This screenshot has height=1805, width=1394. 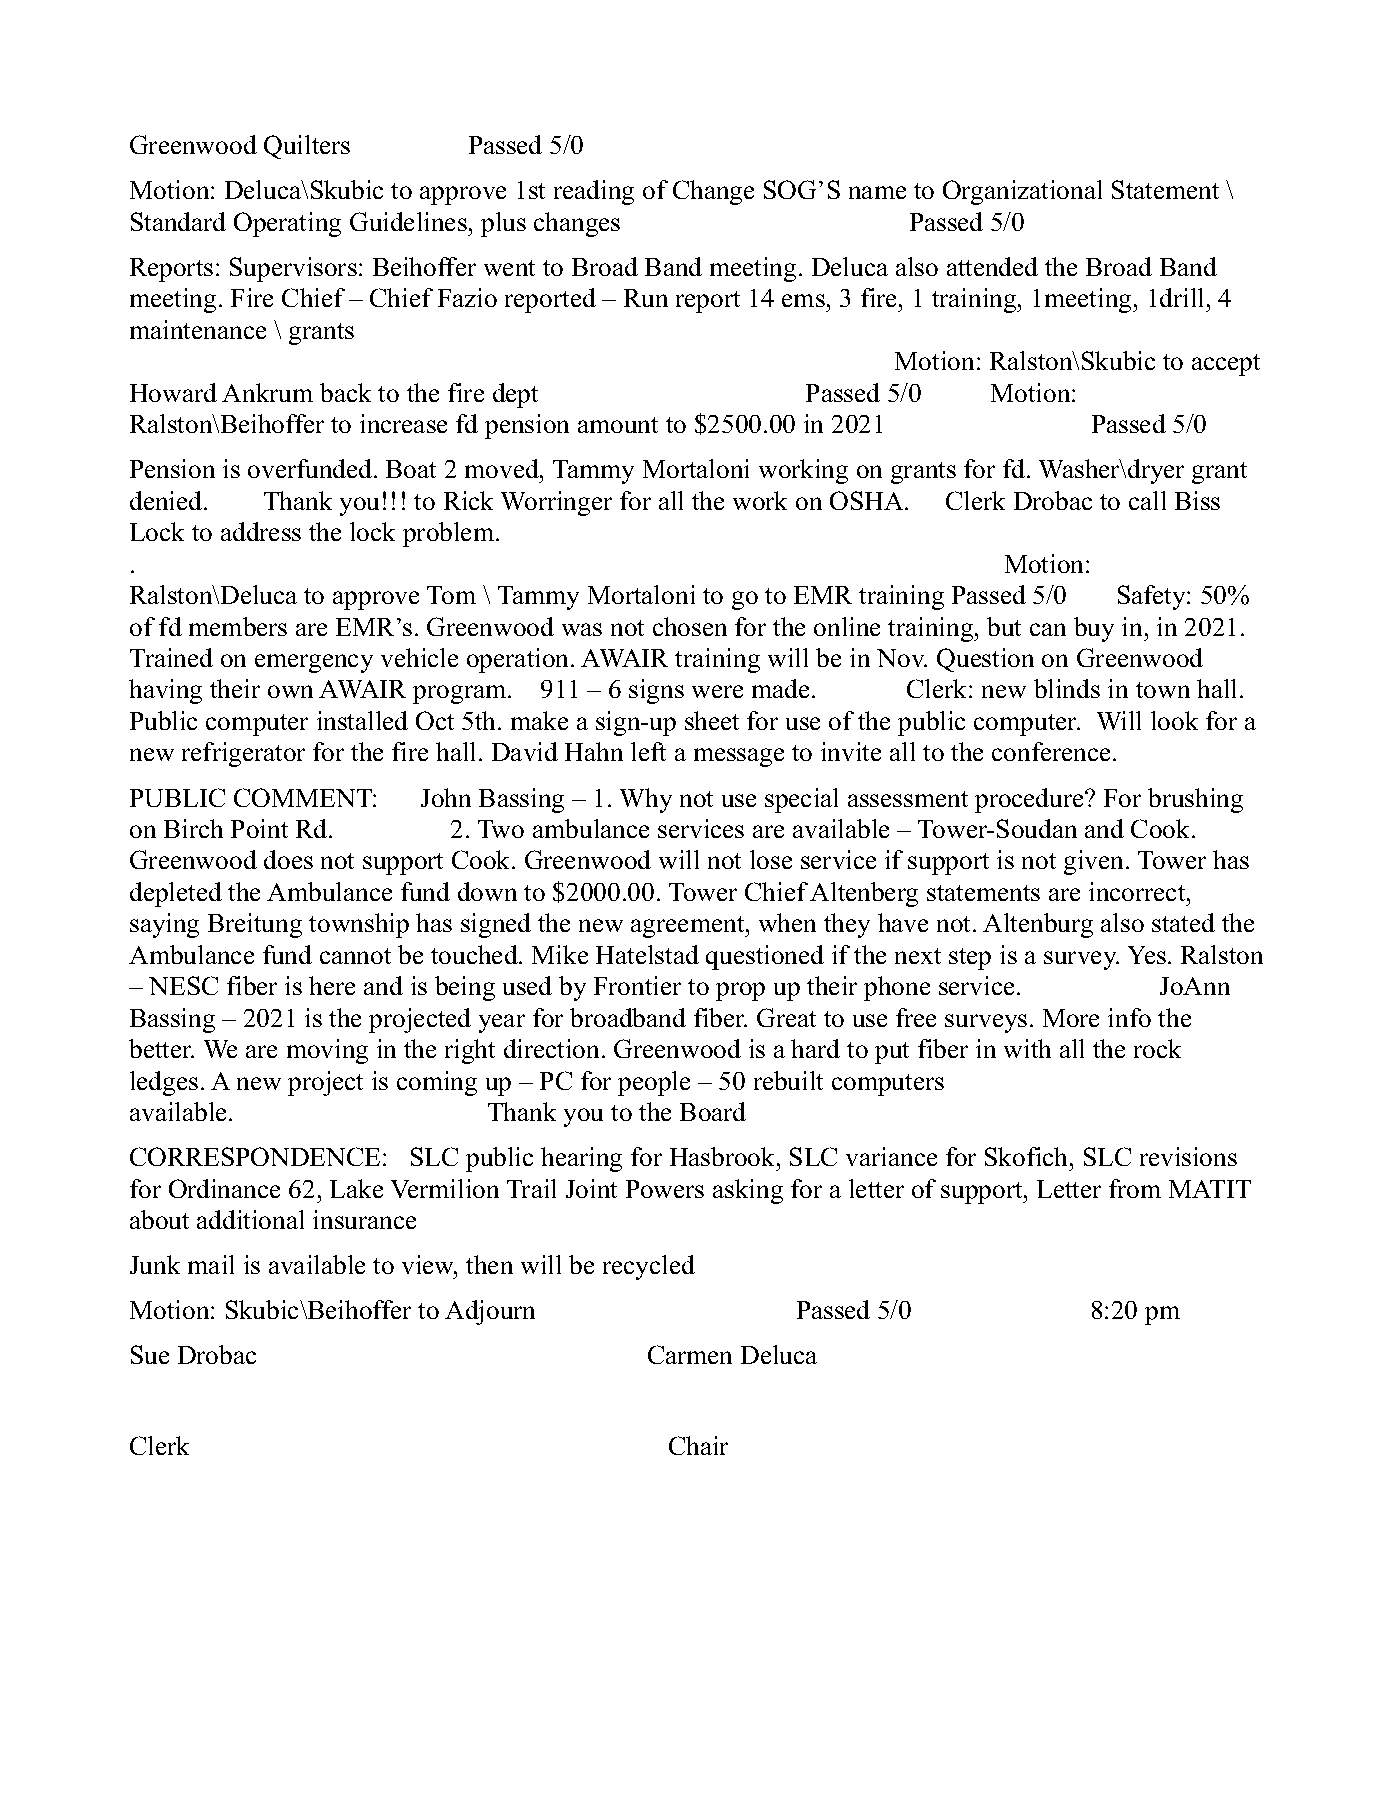 I want to click on buy, so click(x=1094, y=629).
